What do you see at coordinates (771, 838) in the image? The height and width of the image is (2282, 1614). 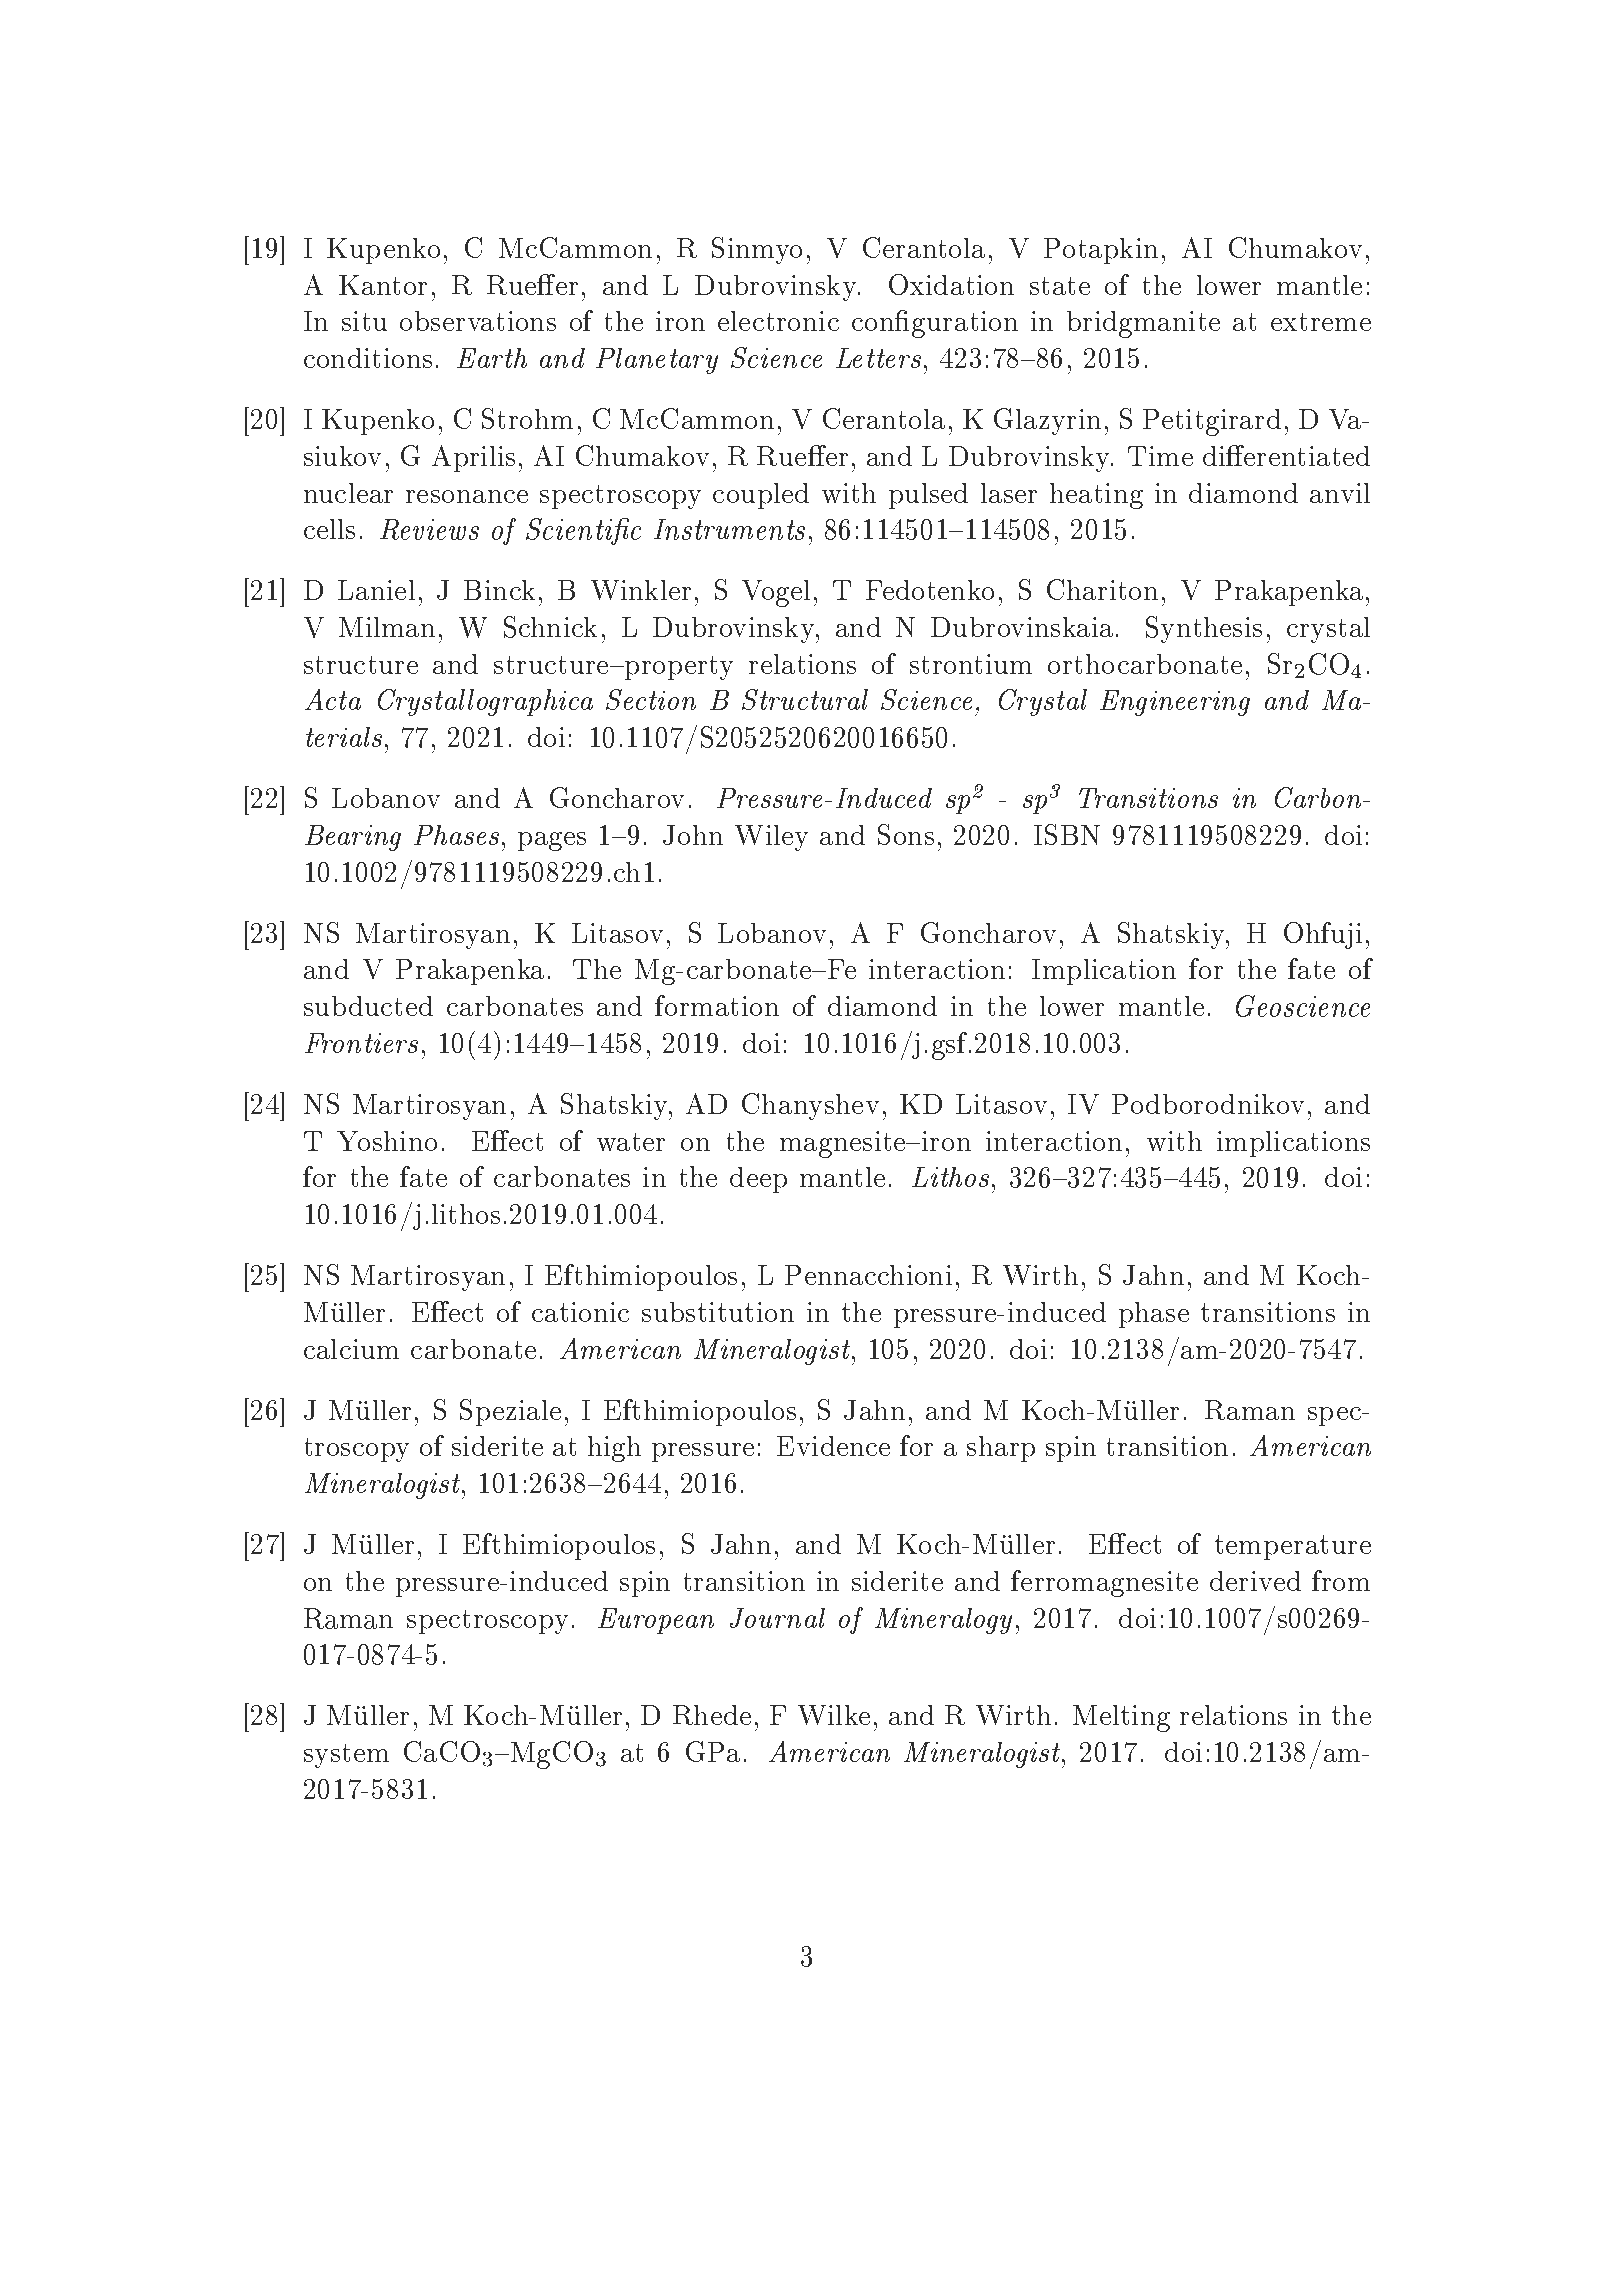 I see `Wiley` at bounding box center [771, 838].
